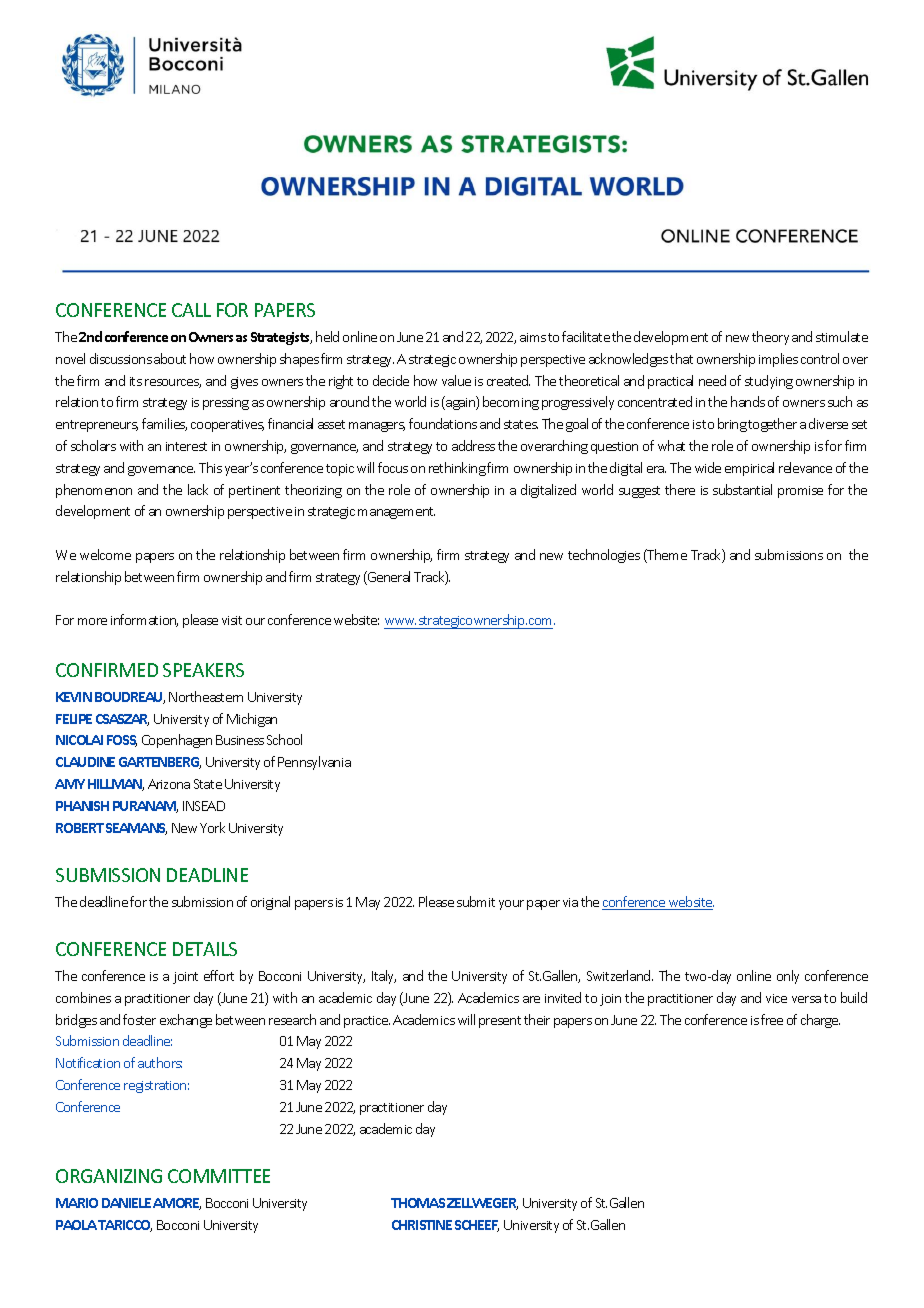 This screenshot has height=1308, width=924. What do you see at coordinates (314, 763) in the screenshot?
I see `Pennsylvania` at bounding box center [314, 763].
